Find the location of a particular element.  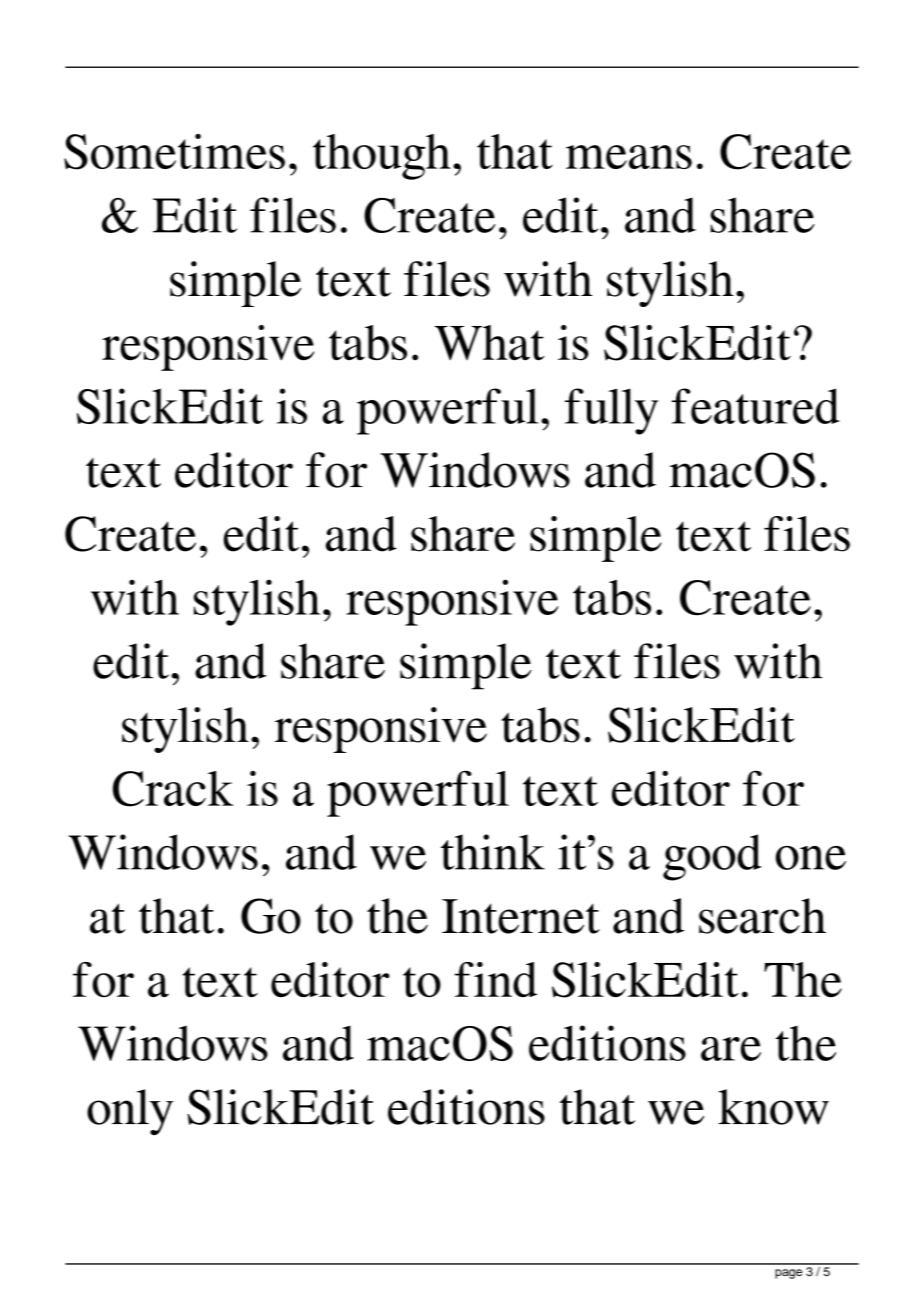

though is located at coordinates (382, 157).
